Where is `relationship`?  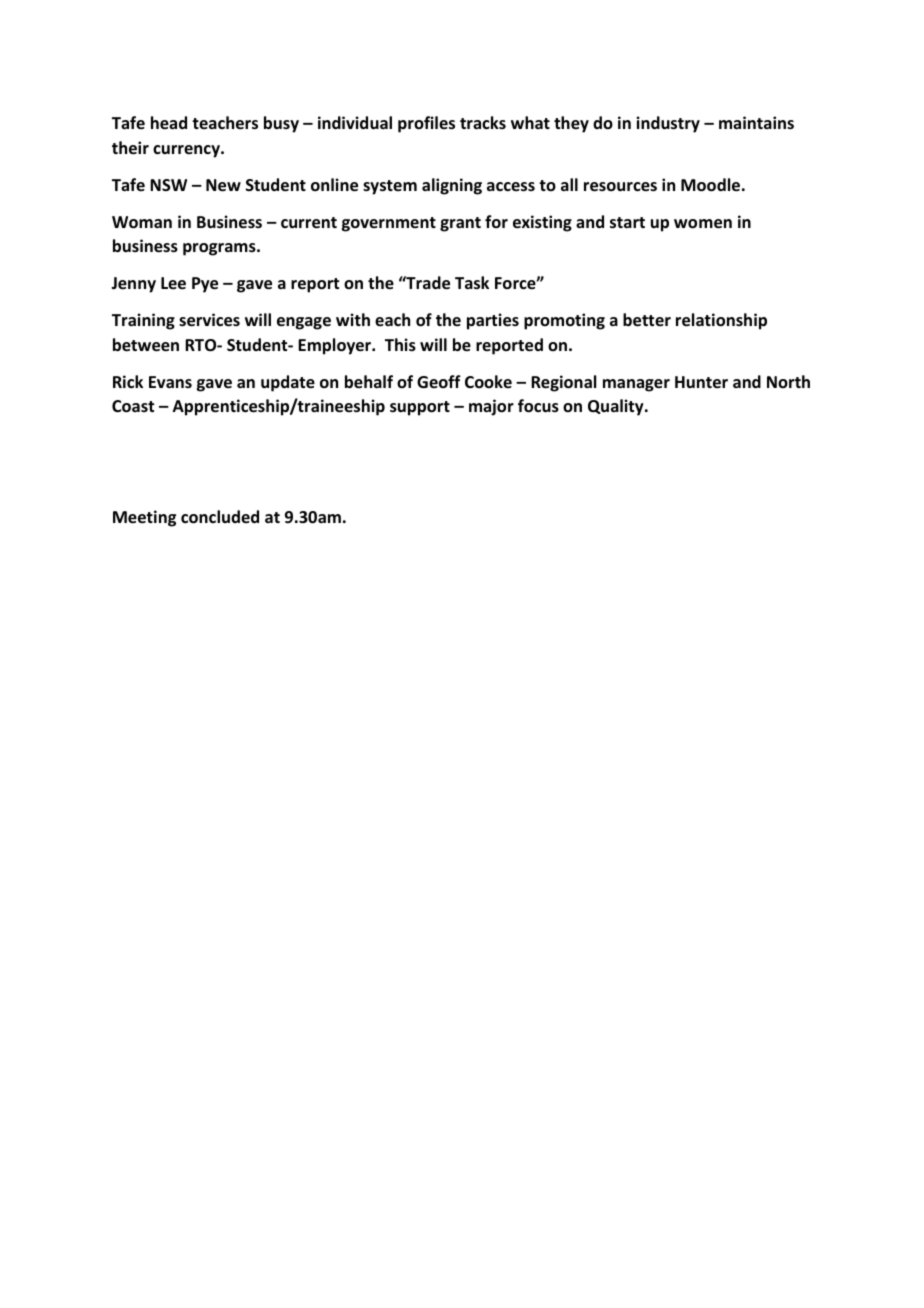
relationship is located at coordinates (721, 321).
